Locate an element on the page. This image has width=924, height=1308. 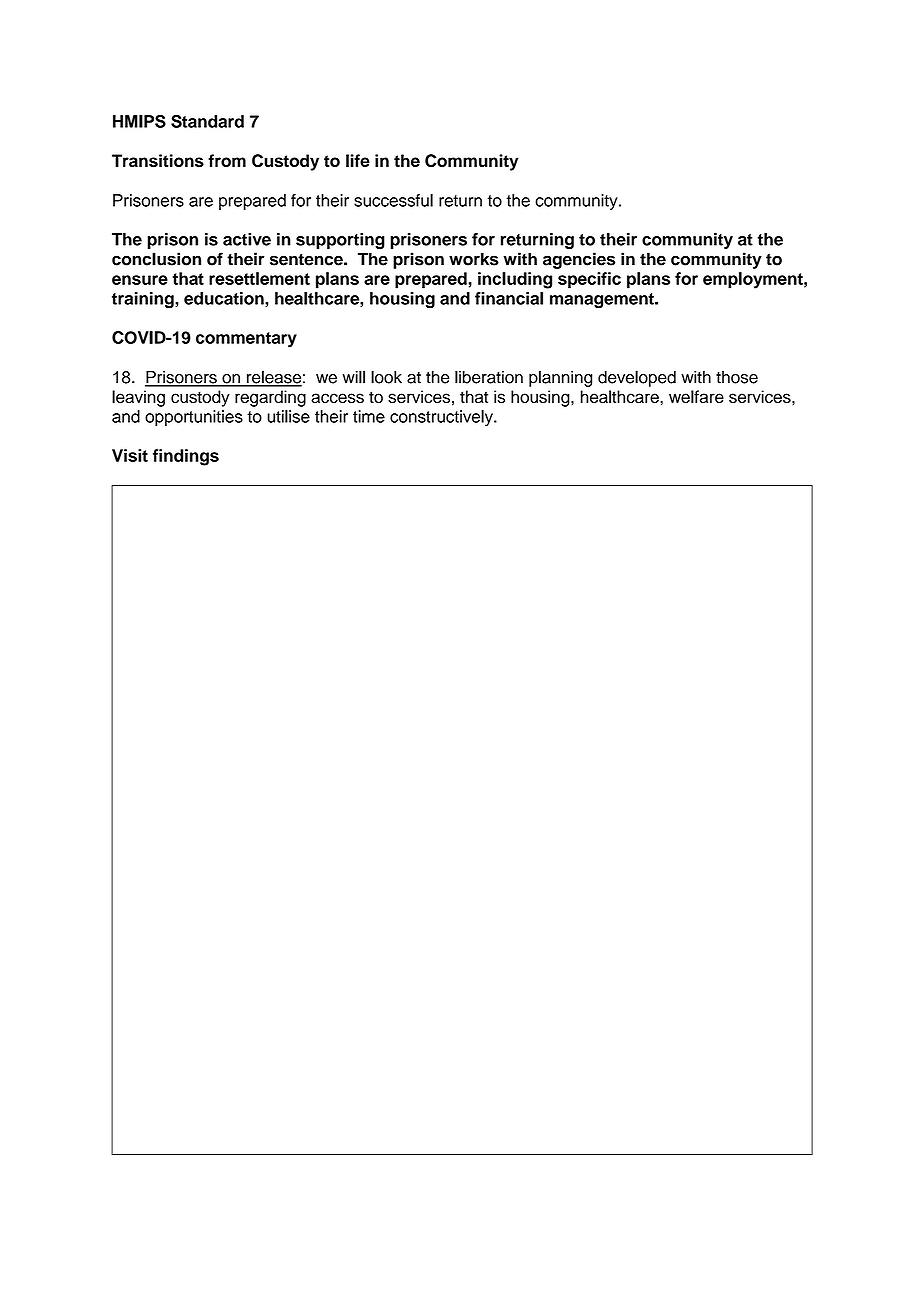
successful is located at coordinates (393, 200).
